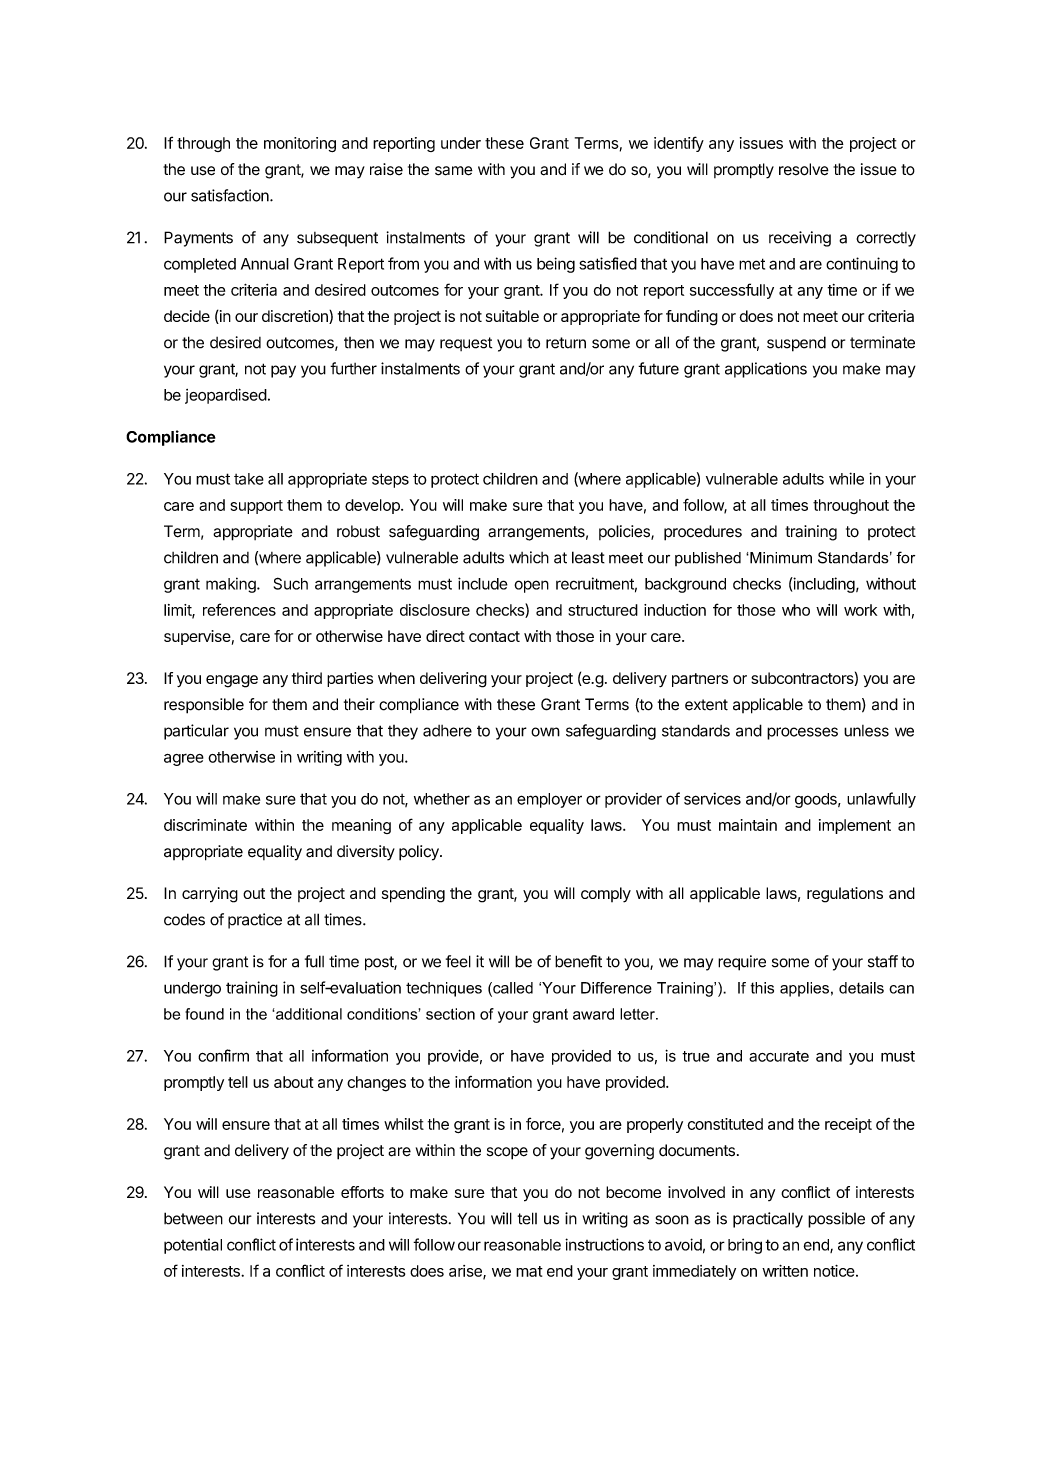  I want to click on resolve, so click(804, 169).
